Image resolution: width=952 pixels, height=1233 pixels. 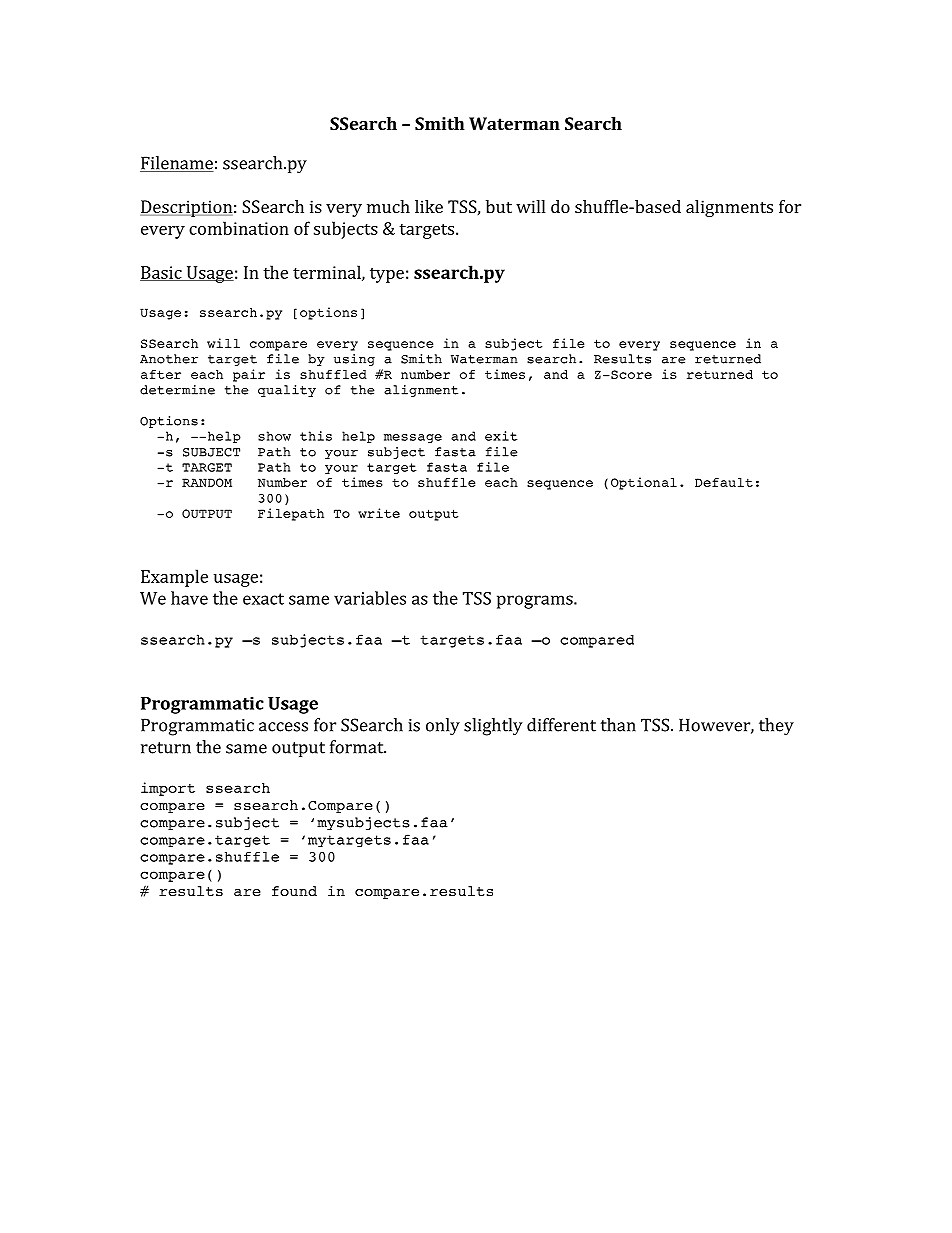 I want to click on Default, so click(x=724, y=482).
